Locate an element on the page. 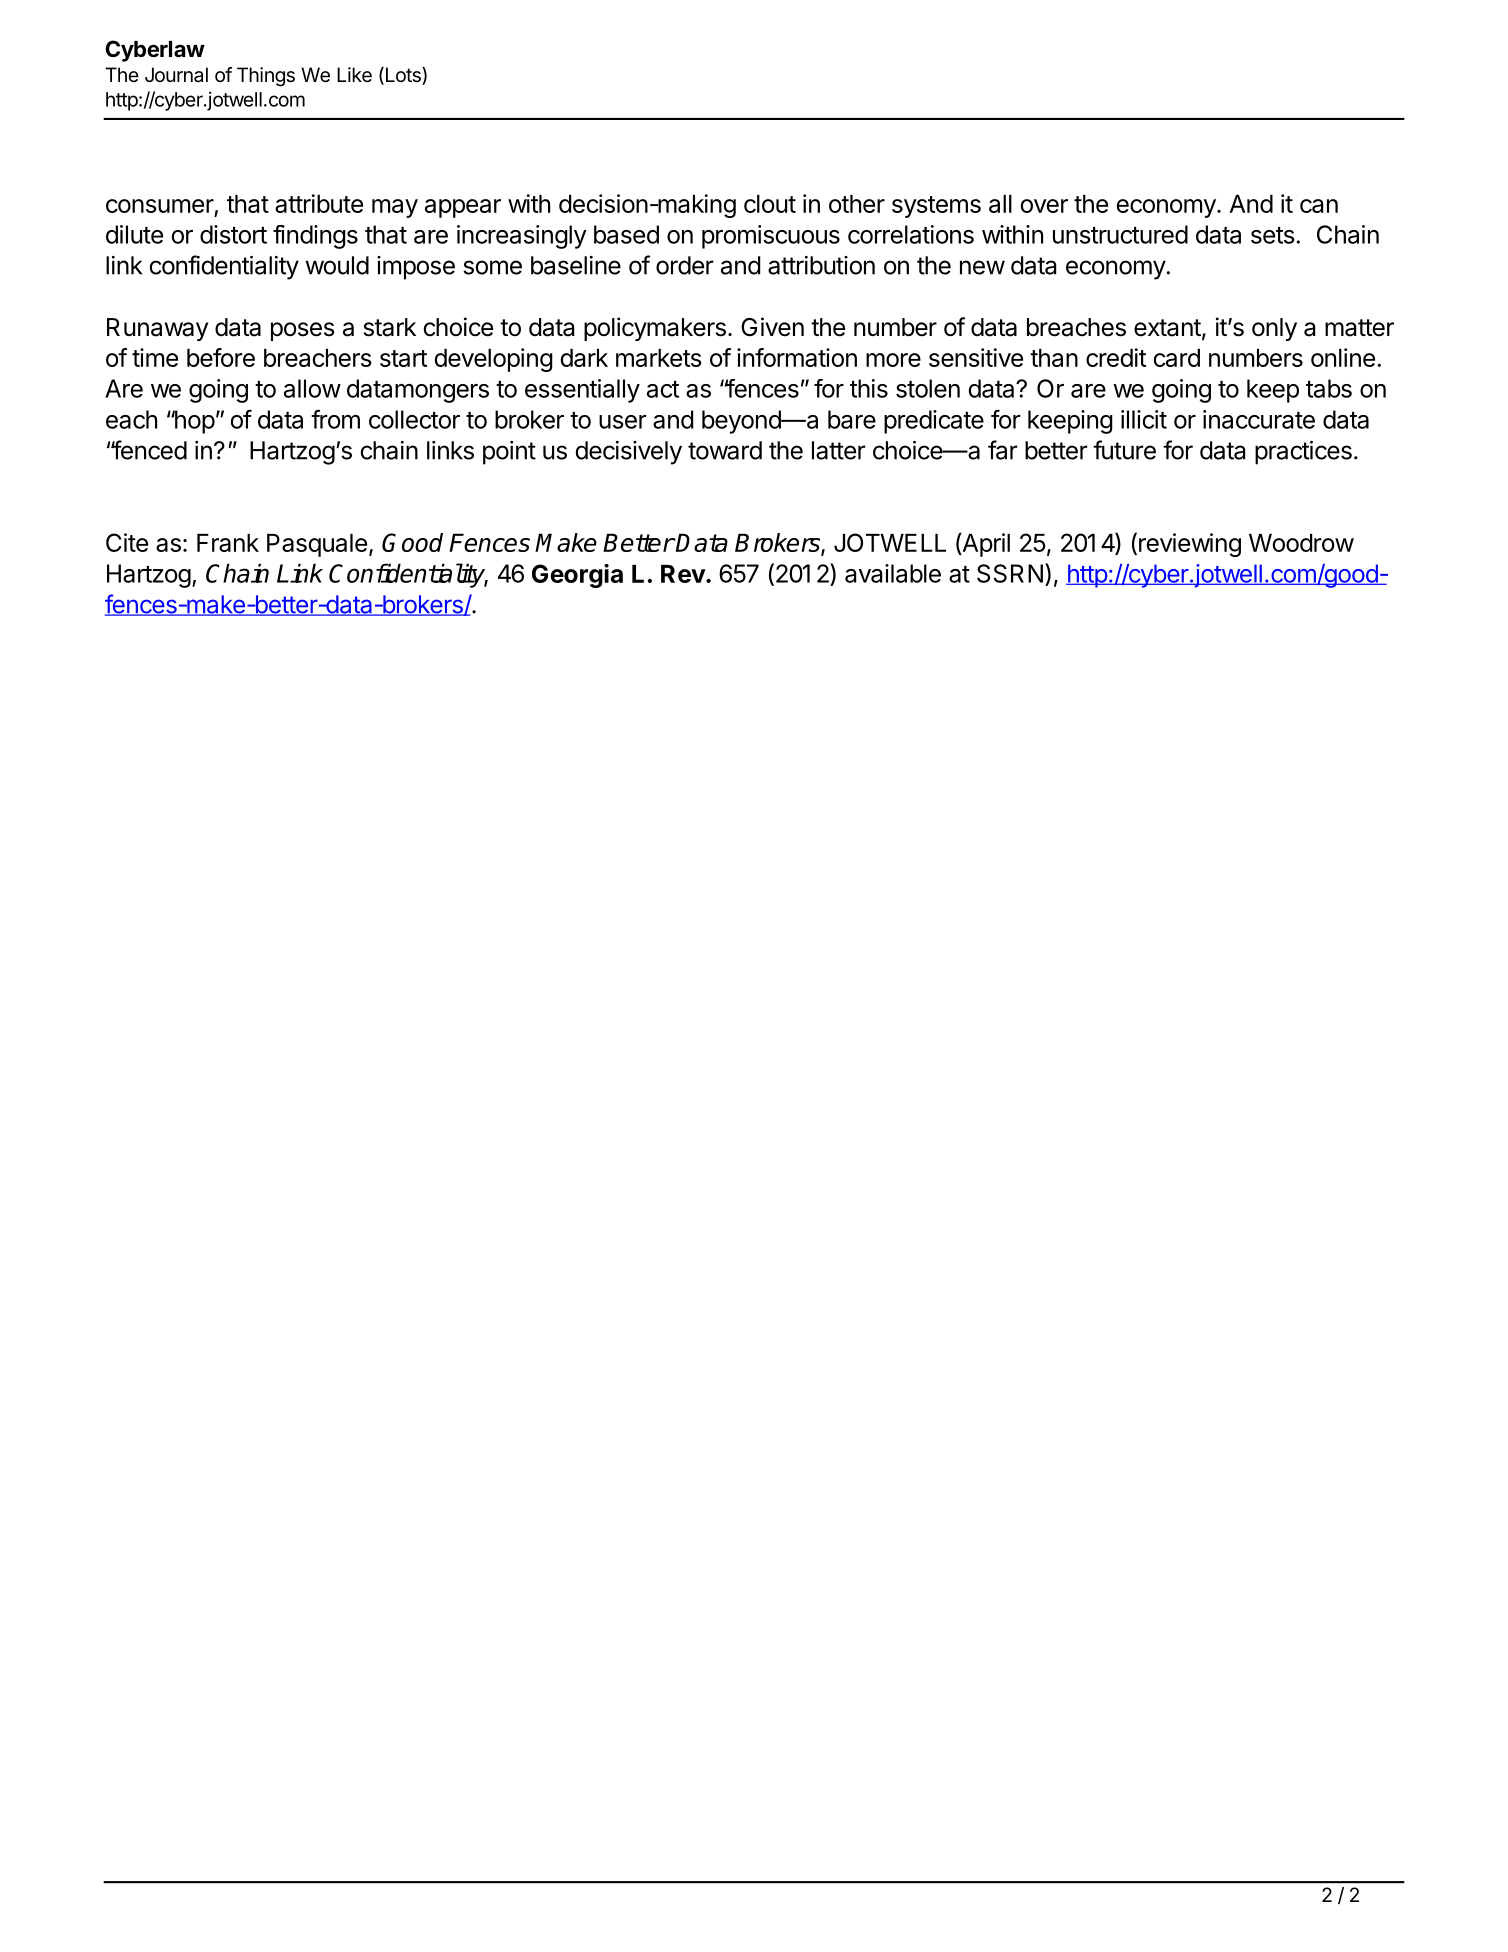 This image has height=1952, width=1508. poses is located at coordinates (303, 331).
